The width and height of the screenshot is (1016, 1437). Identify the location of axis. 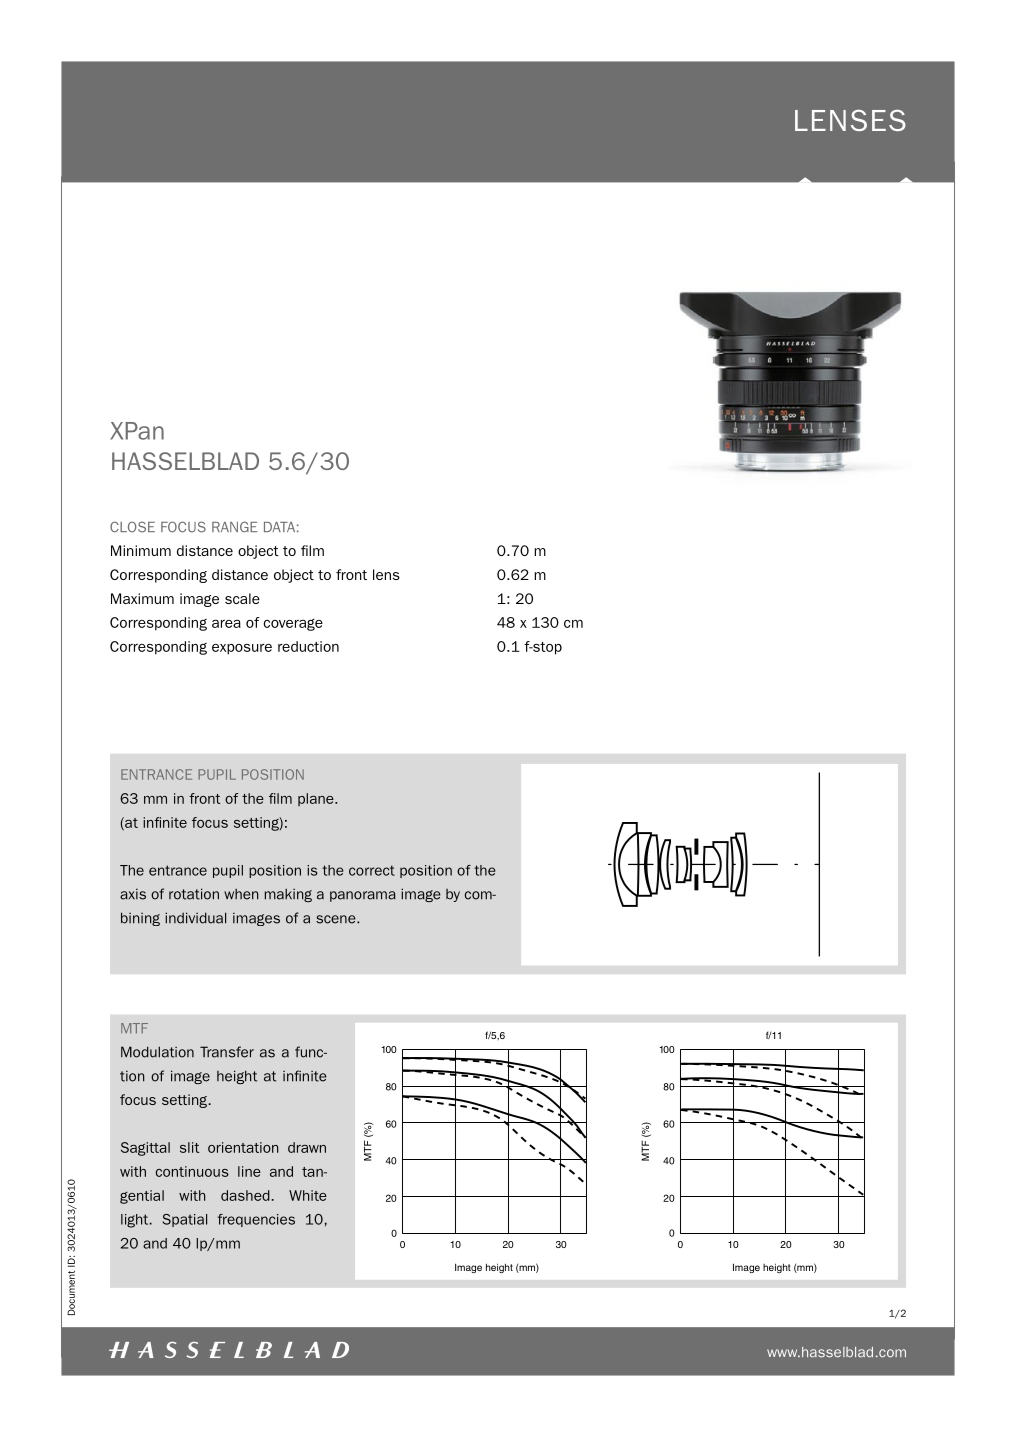
(133, 894).
